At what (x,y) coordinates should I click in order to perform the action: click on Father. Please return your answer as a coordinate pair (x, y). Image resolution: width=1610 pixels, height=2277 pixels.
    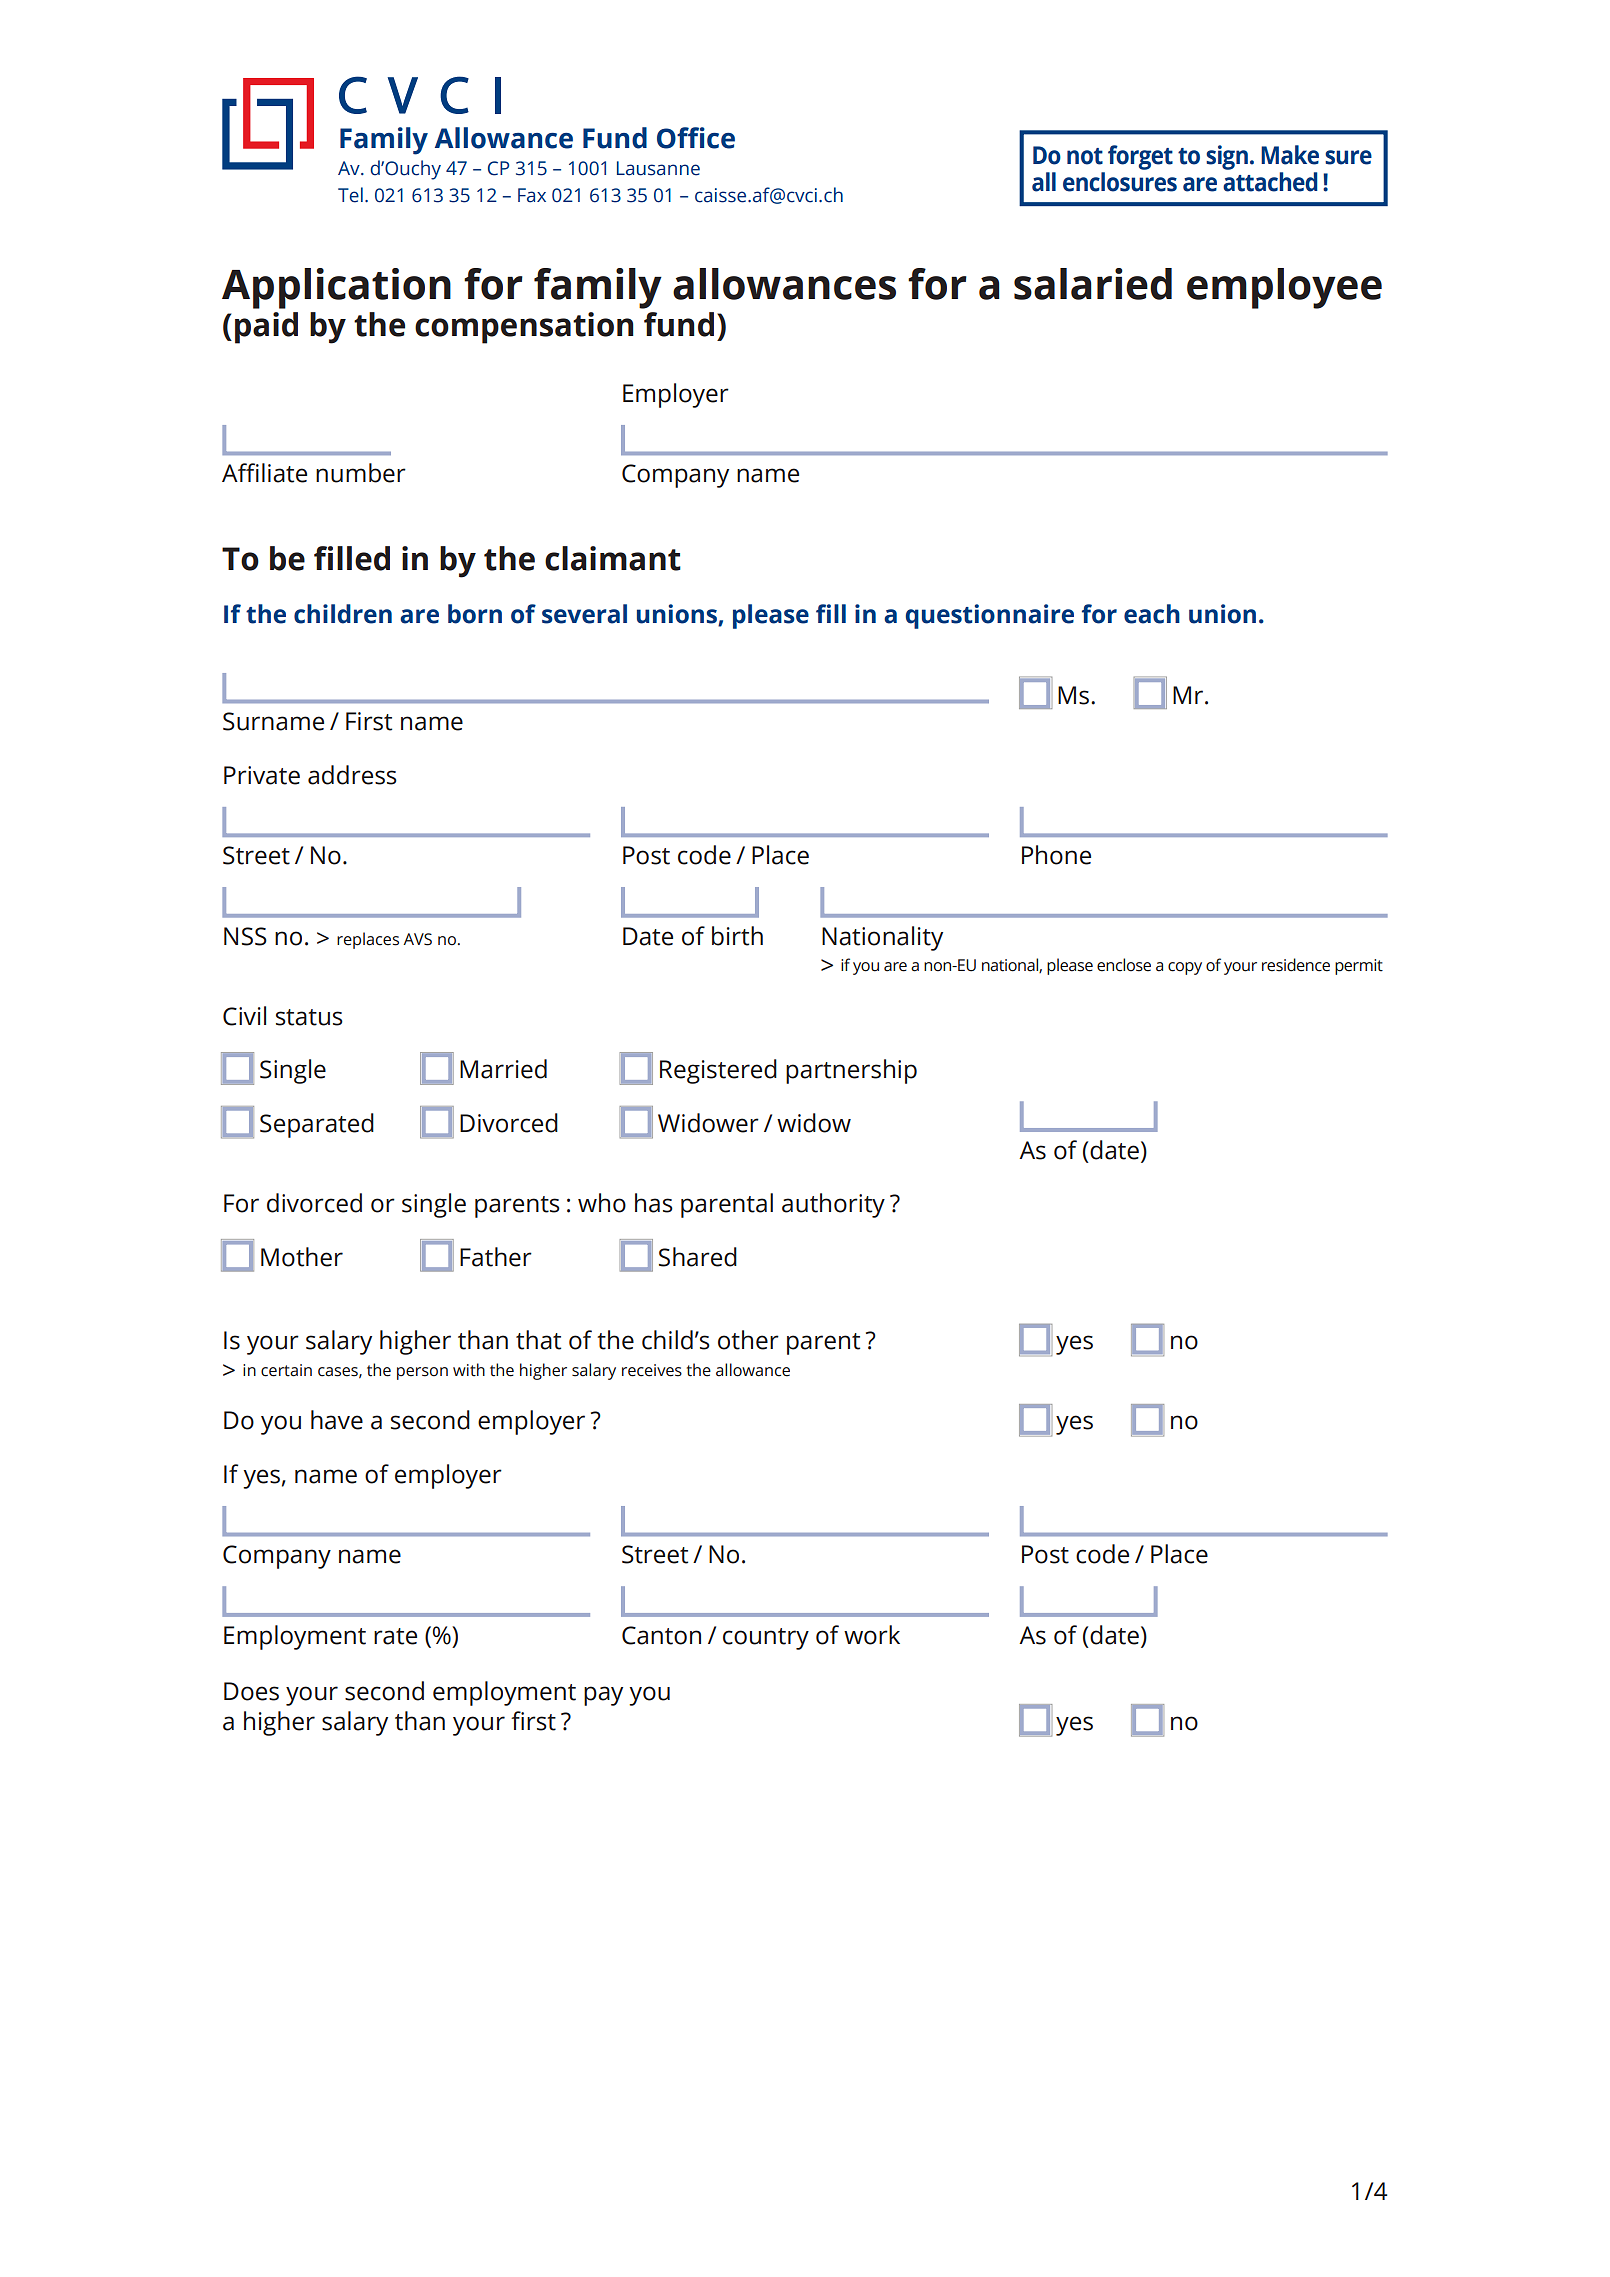
    Looking at the image, I should click on (496, 1257).
